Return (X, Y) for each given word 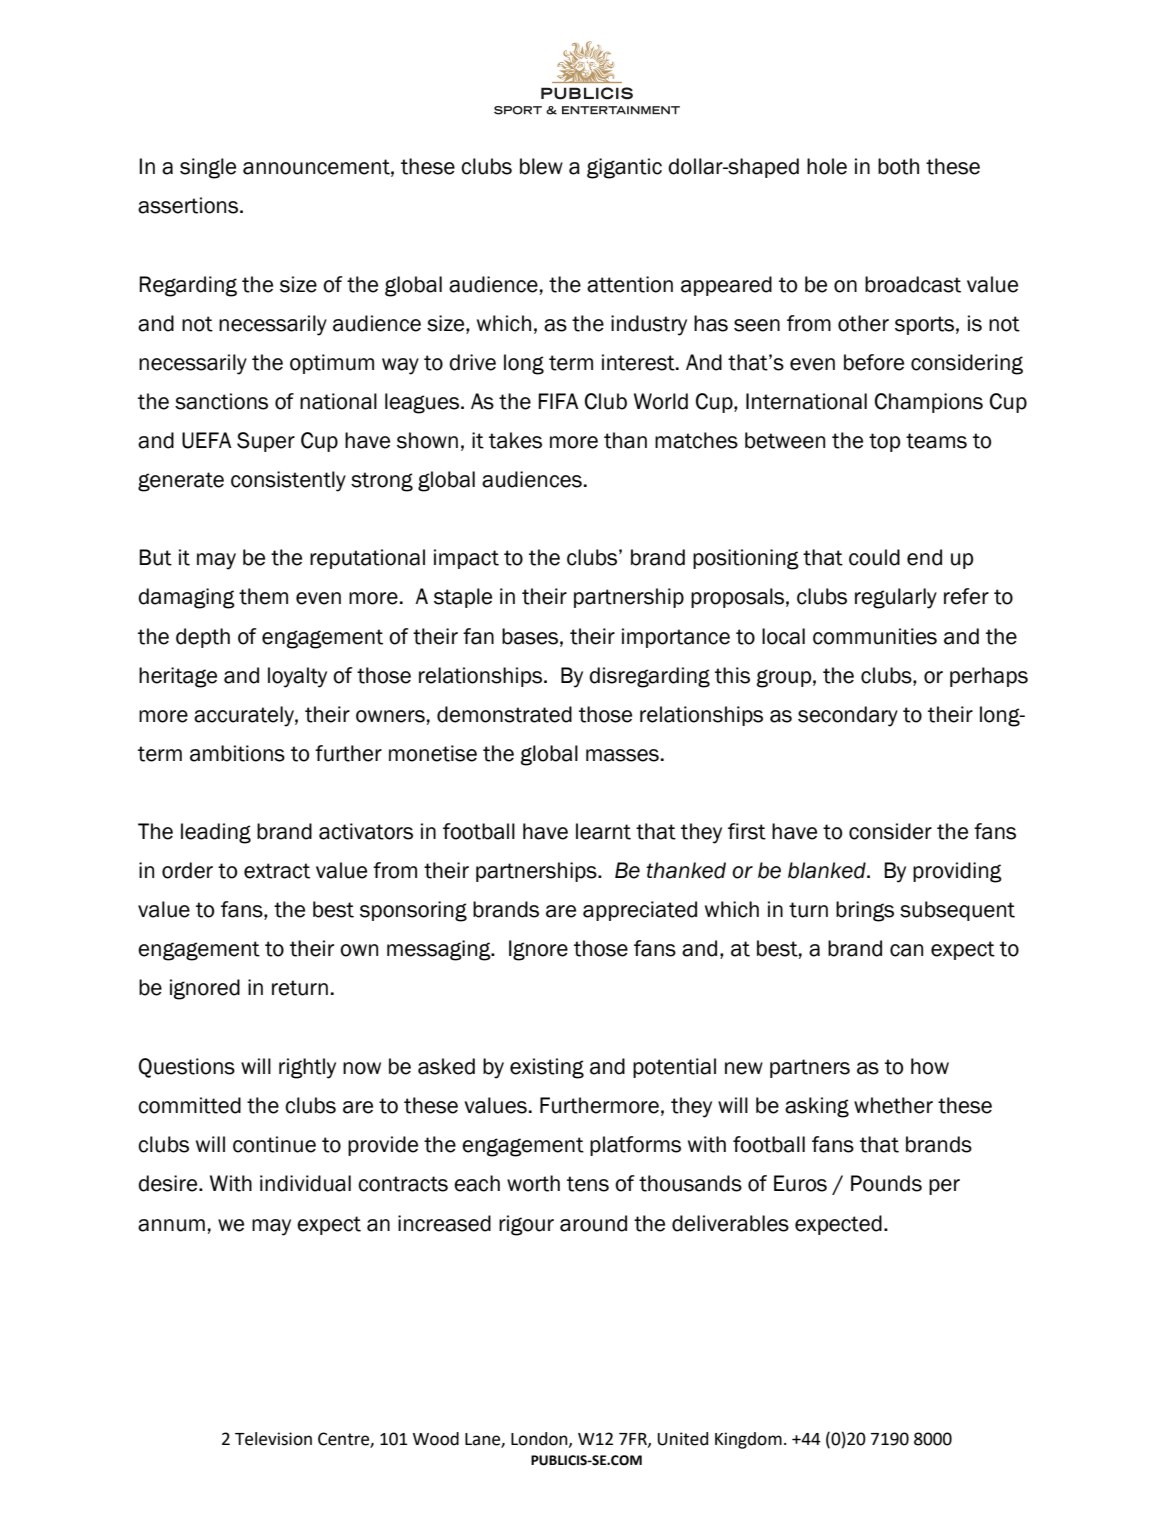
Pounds (886, 1183)
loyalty (297, 677)
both (898, 166)
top (884, 442)
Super (266, 442)
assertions (189, 205)
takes (515, 440)
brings (865, 911)
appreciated (640, 911)
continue (274, 1144)
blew (541, 166)
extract (277, 871)
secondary (848, 716)
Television (273, 1439)
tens (588, 1184)
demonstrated (504, 714)
